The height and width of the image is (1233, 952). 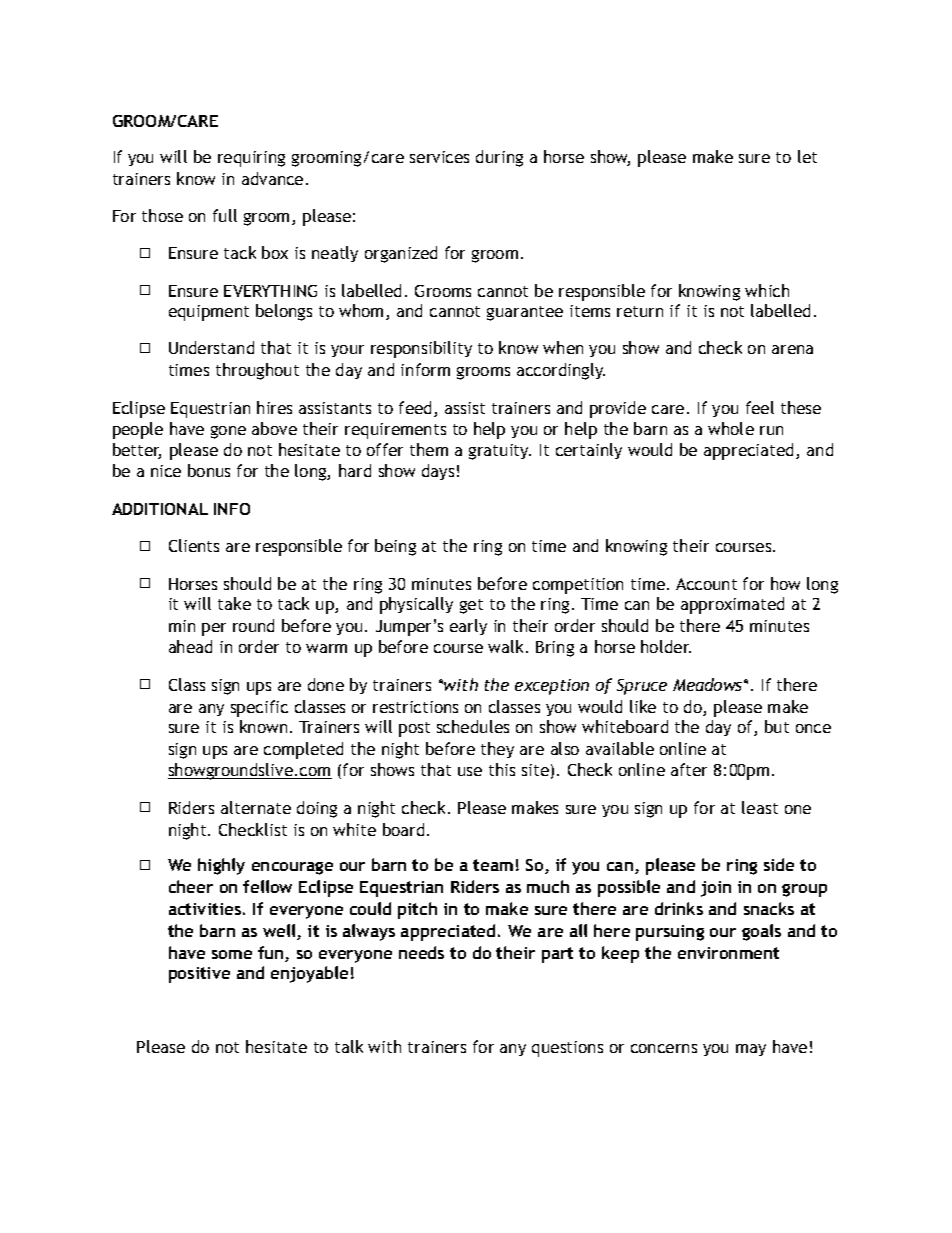 What do you see at coordinates (751, 1050) in the image?
I see `may` at bounding box center [751, 1050].
